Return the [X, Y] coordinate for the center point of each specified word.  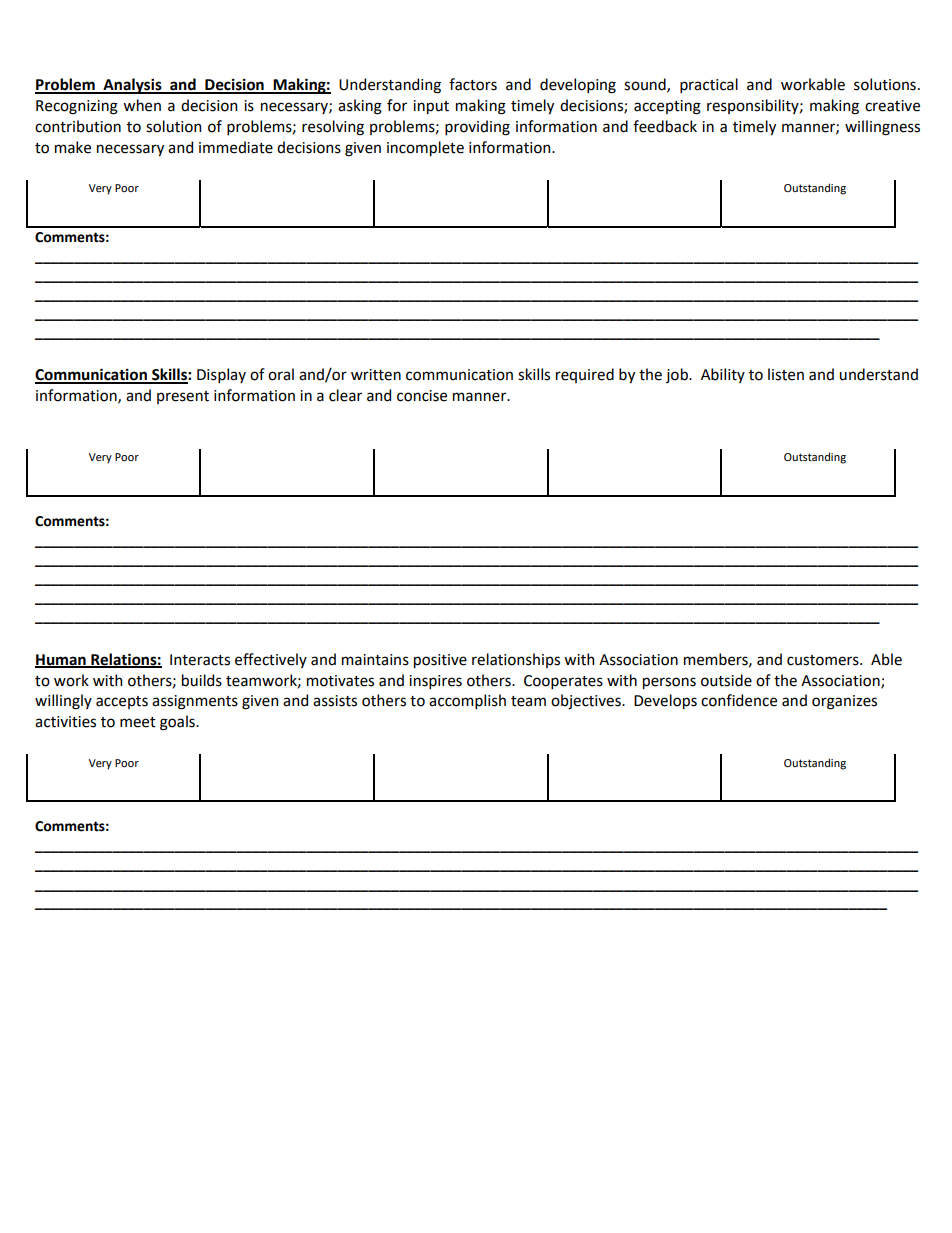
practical [709, 85]
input [431, 107]
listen [786, 374]
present [183, 397]
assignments [195, 702]
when [142, 105]
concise [422, 396]
